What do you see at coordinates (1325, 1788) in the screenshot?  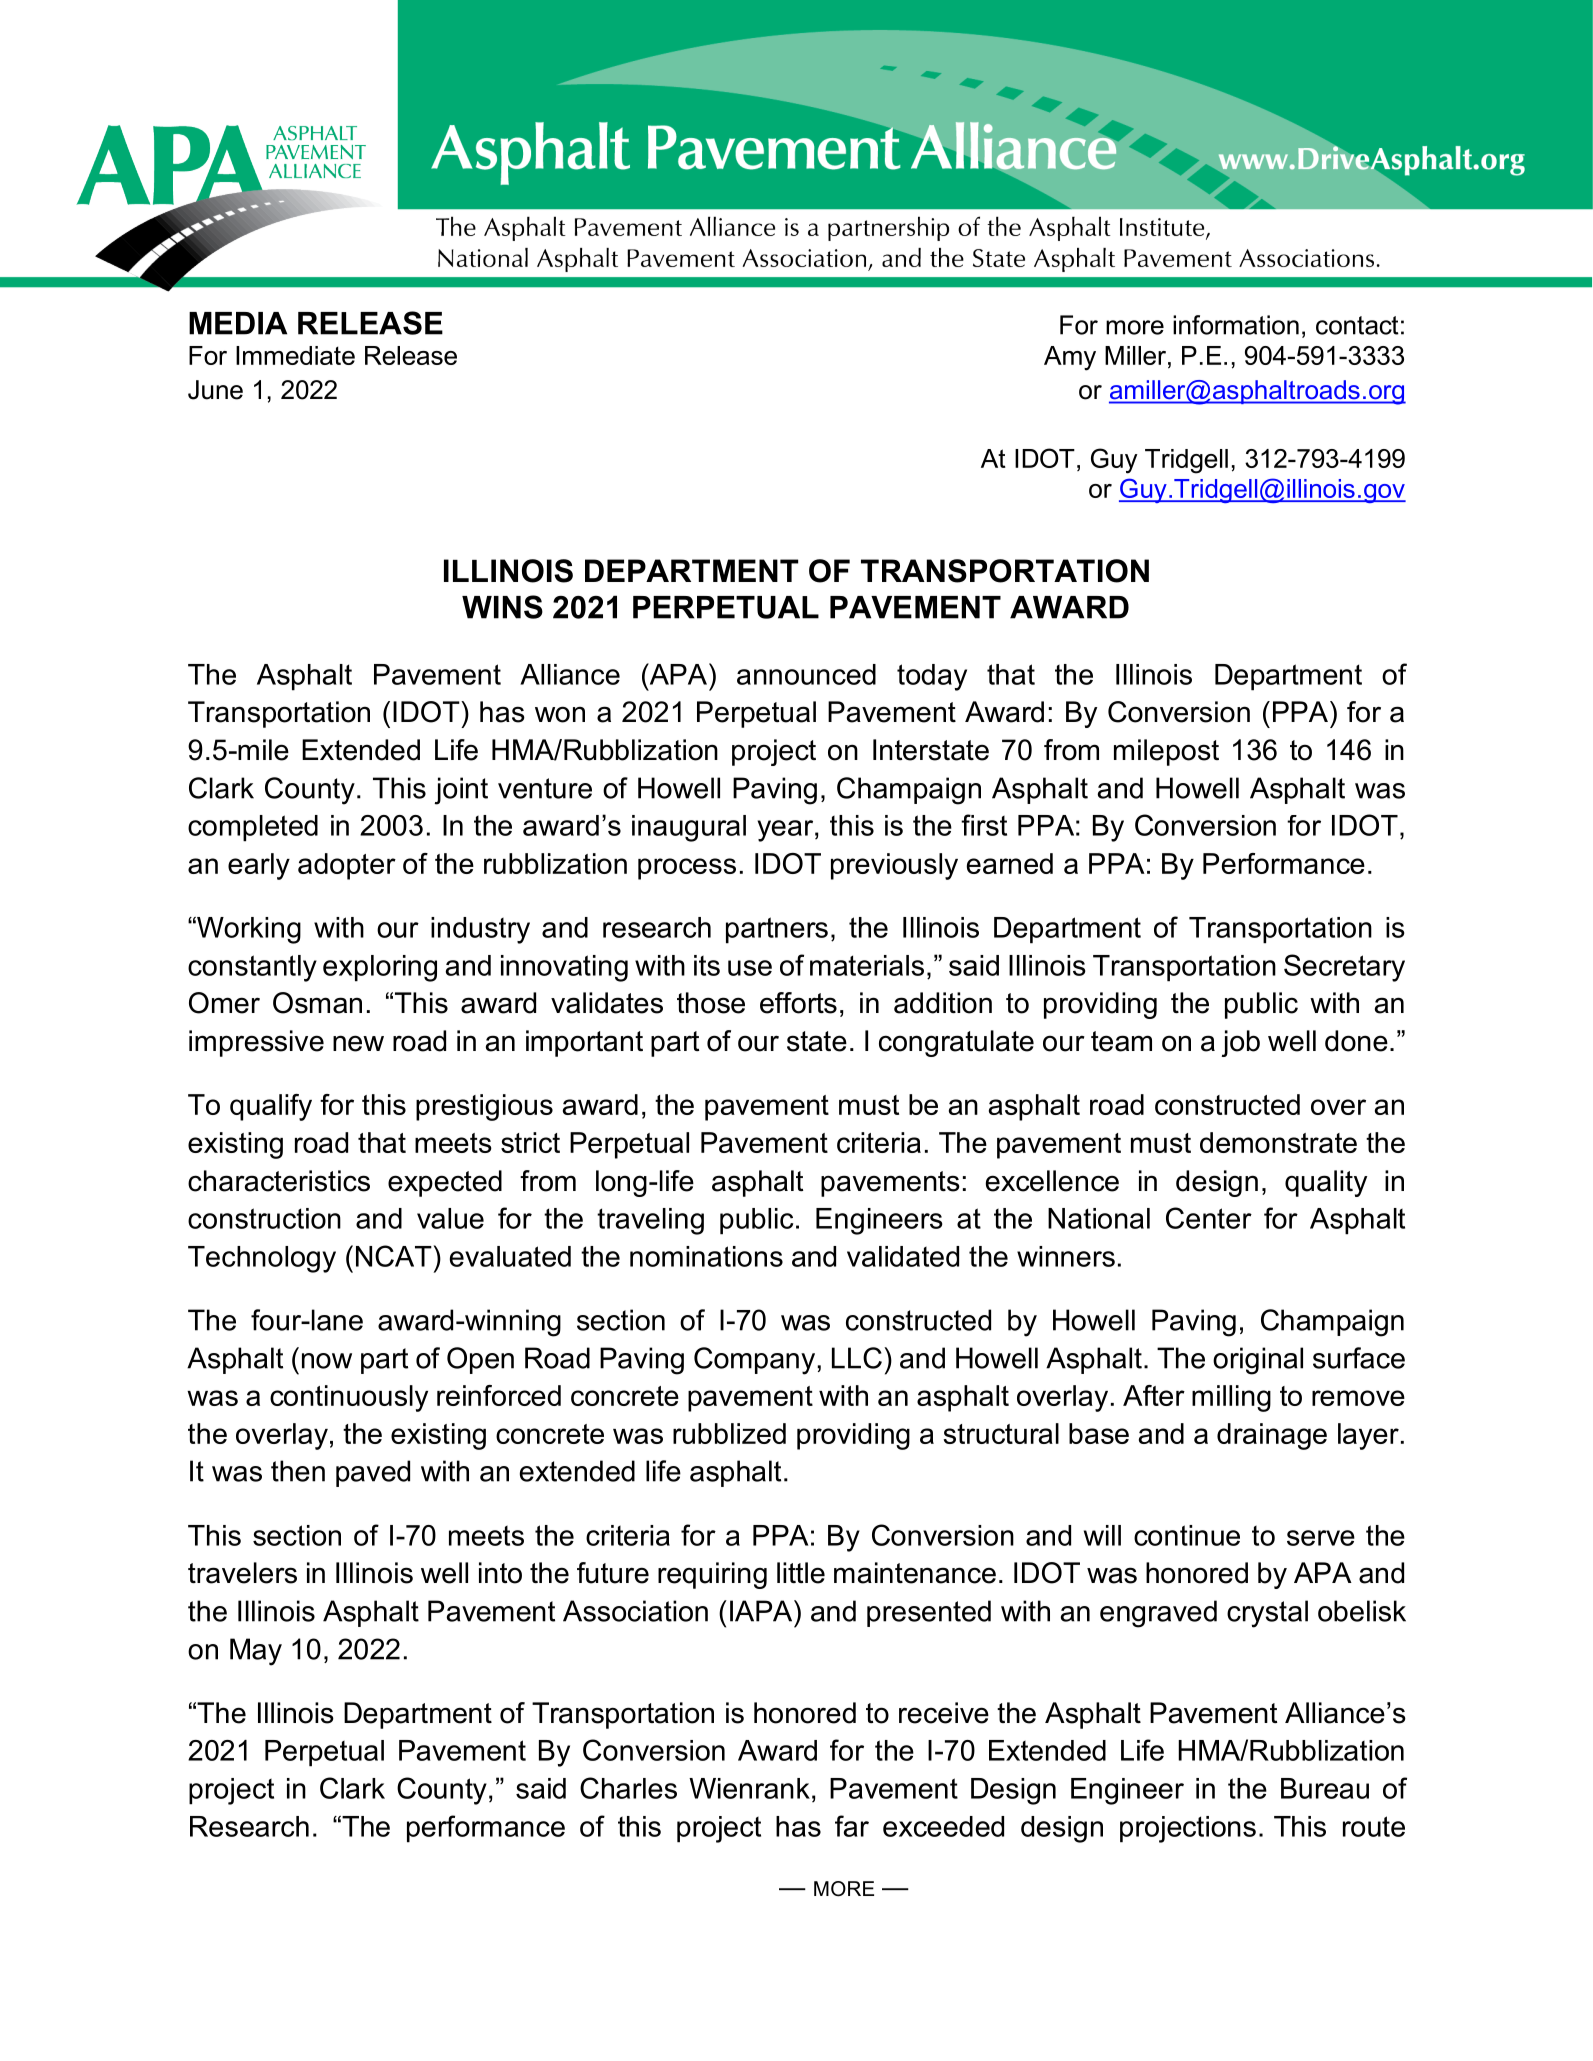 I see `Bureau` at bounding box center [1325, 1788].
